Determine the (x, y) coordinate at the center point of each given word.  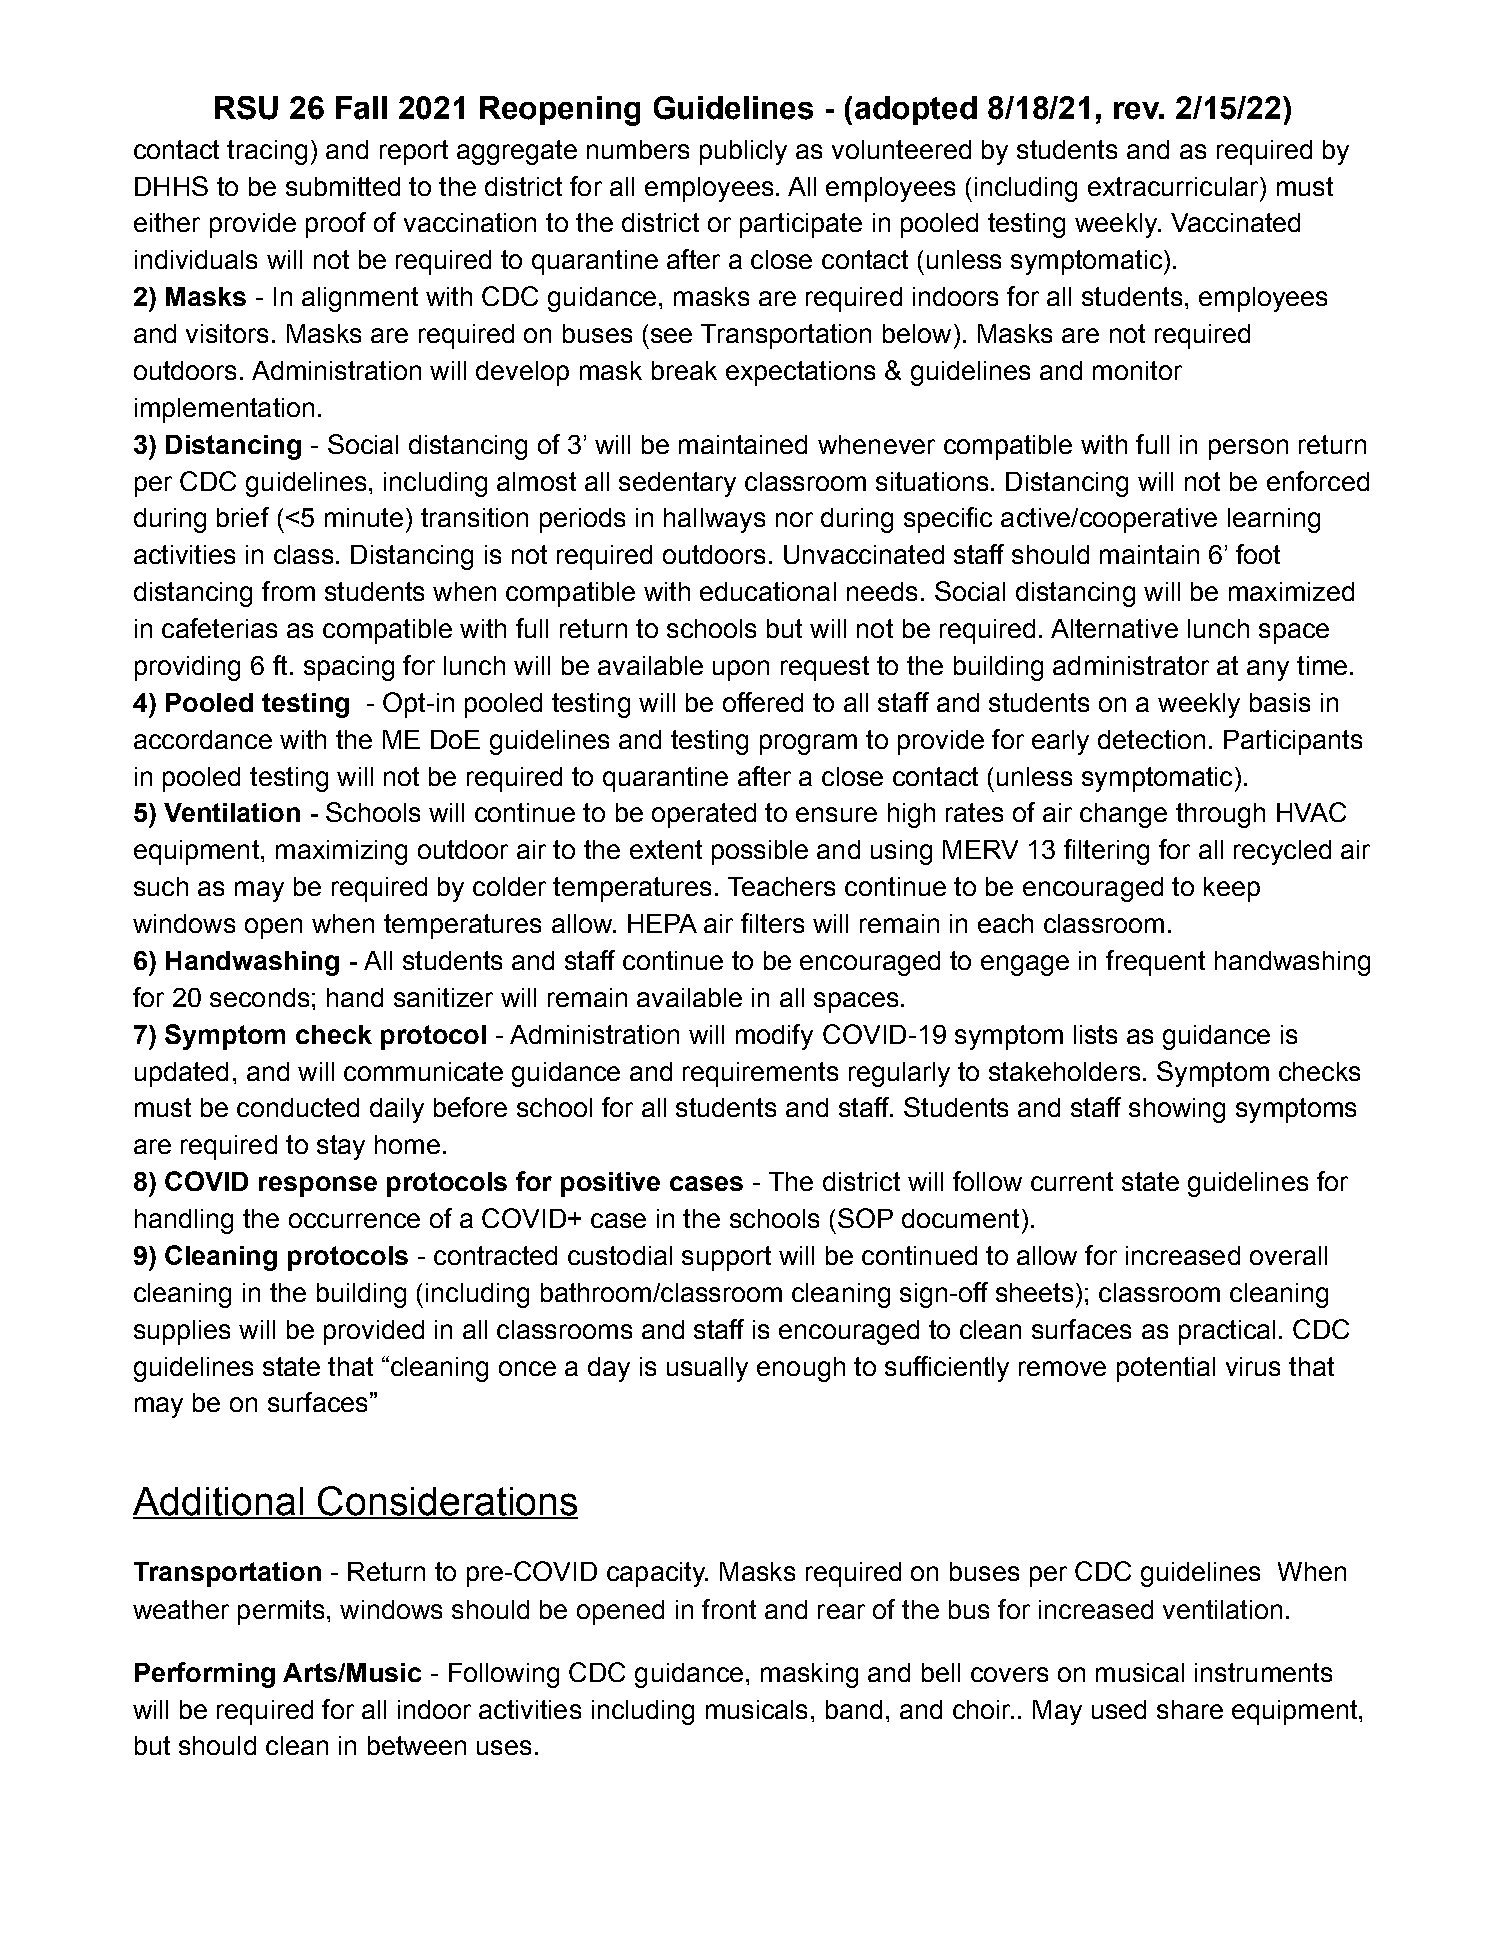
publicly (743, 152)
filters (772, 923)
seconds (259, 997)
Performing (205, 1675)
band (854, 1709)
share (1190, 1709)
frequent (1155, 963)
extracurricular (1174, 186)
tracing (267, 152)
